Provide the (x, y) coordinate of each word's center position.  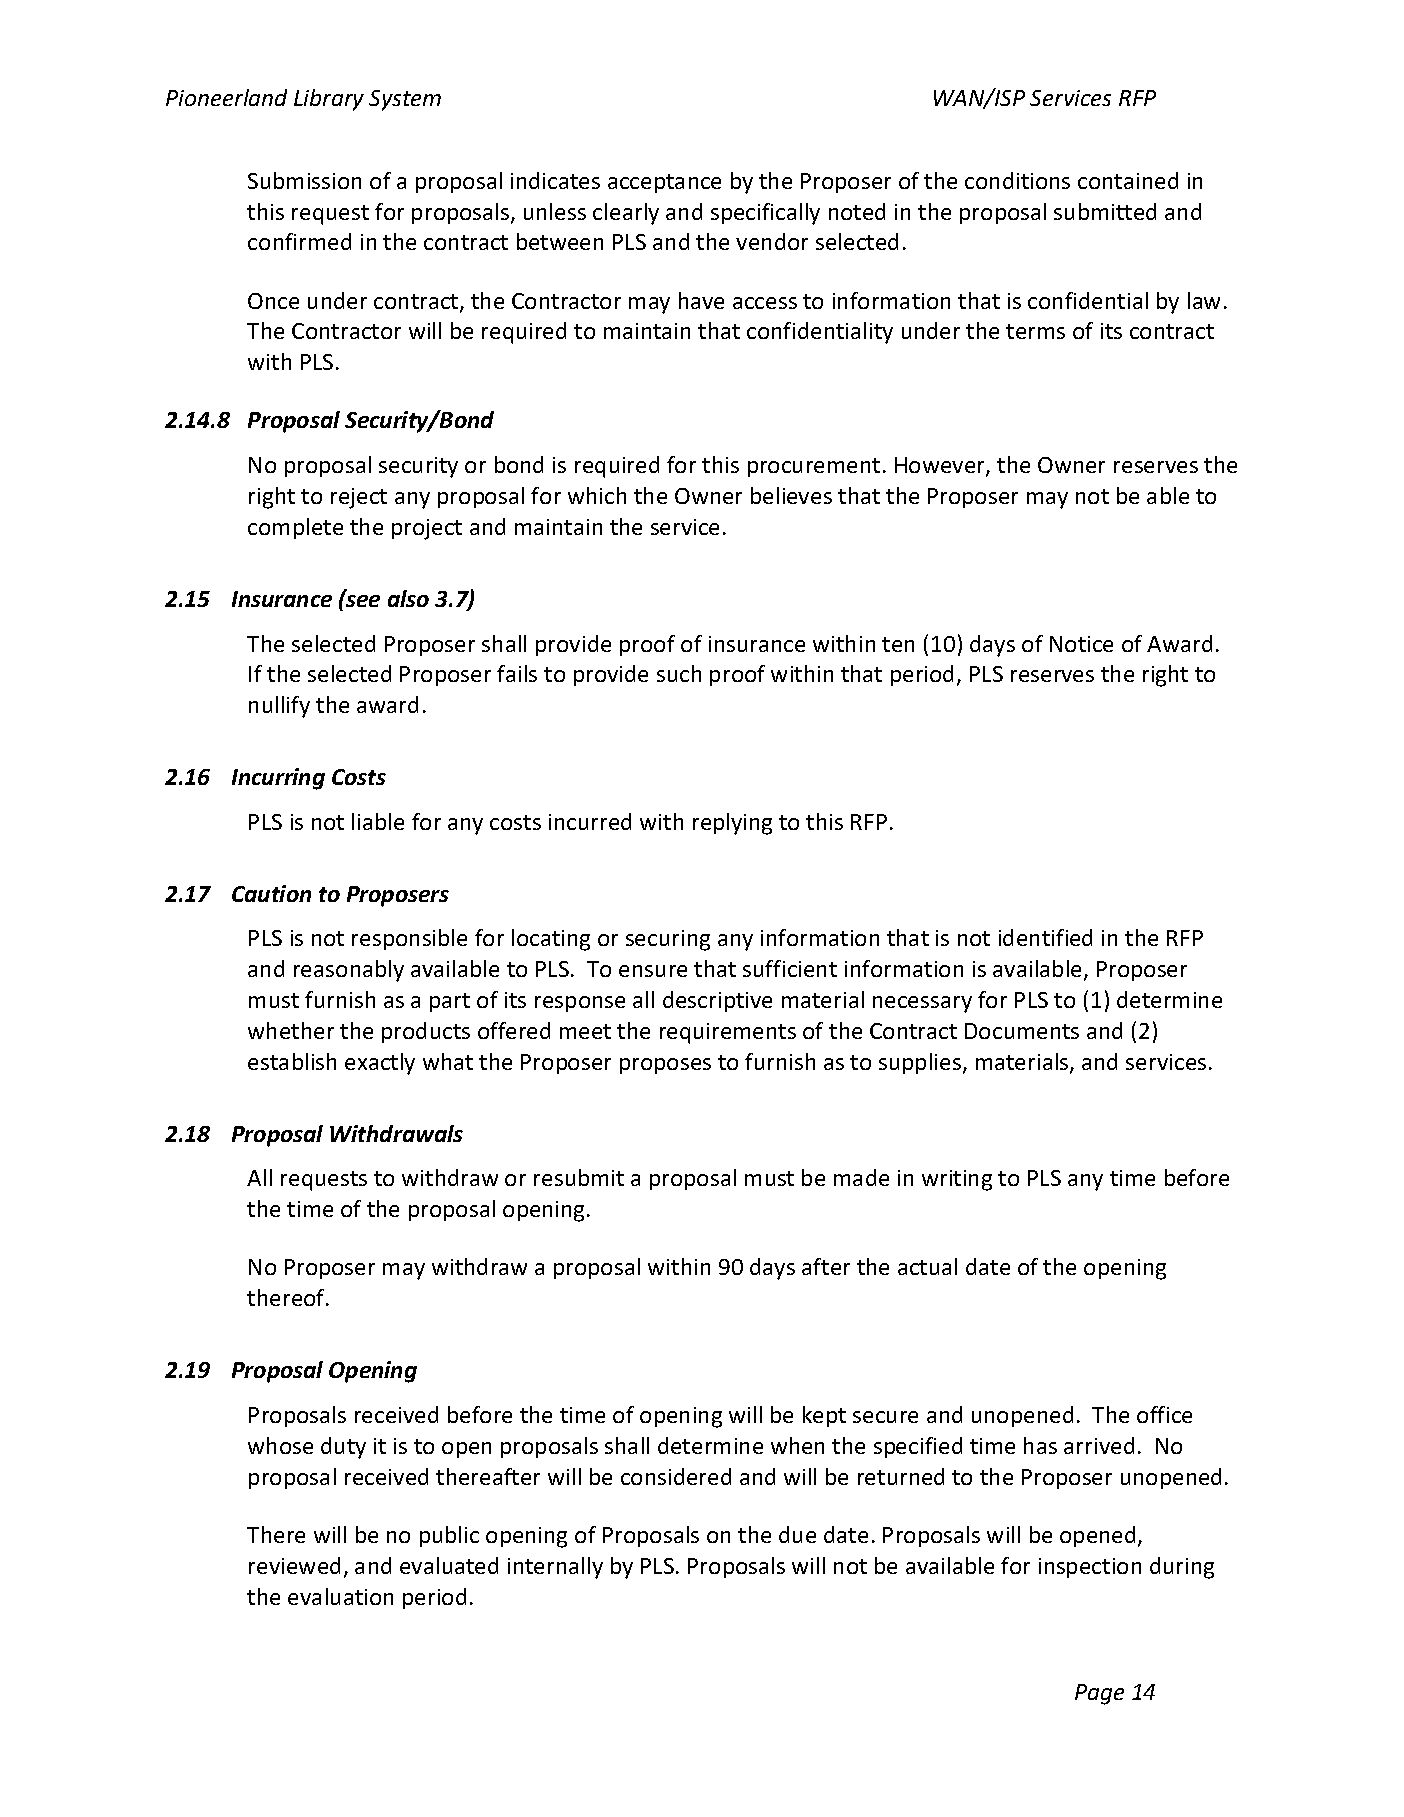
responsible (409, 939)
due (797, 1534)
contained (1128, 180)
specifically (765, 214)
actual (927, 1266)
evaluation (340, 1596)
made (861, 1177)
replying (732, 824)
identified (1045, 937)
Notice (1081, 644)
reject (359, 498)
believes (791, 495)
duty (343, 1448)
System (405, 100)
